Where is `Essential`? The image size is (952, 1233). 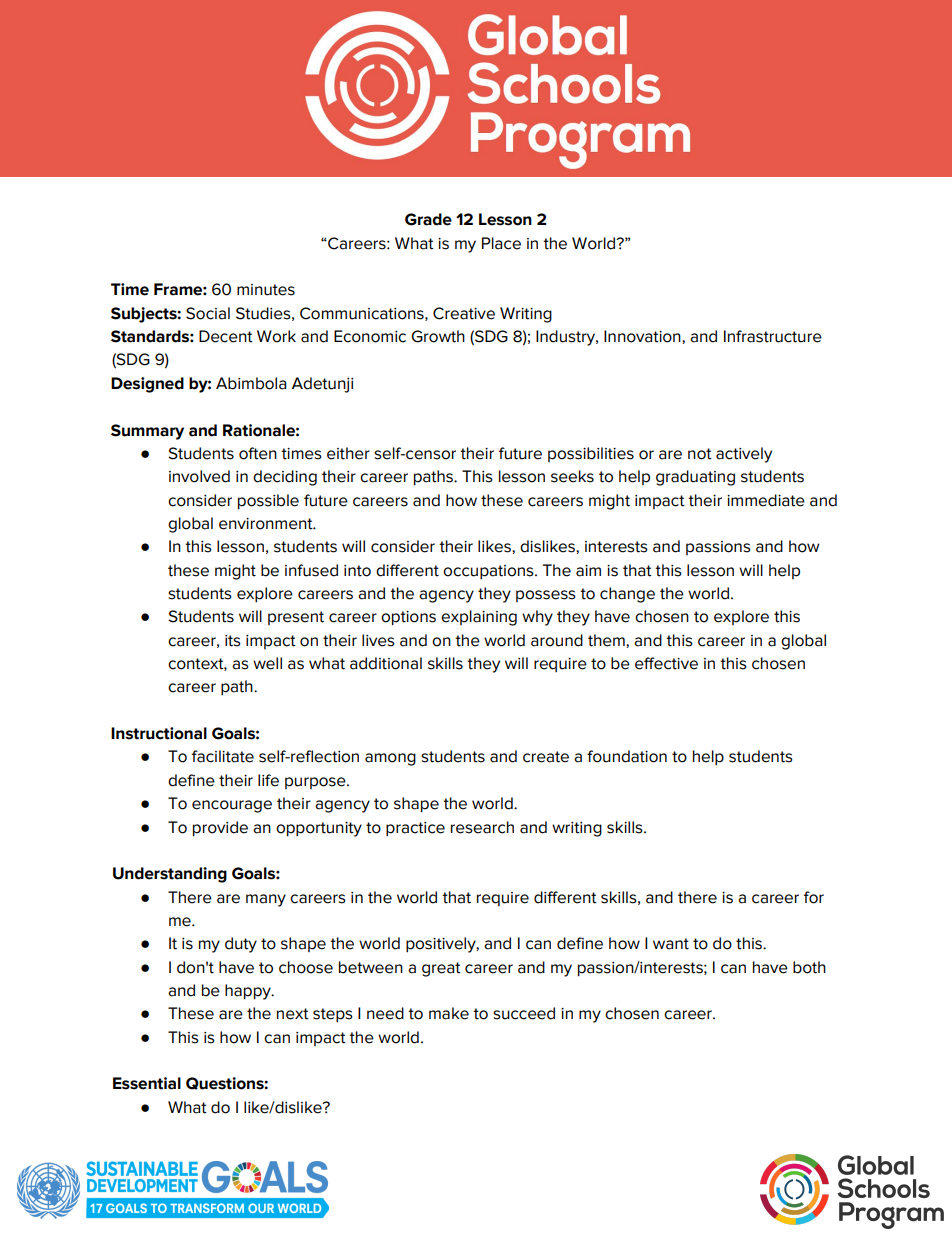 Essential is located at coordinates (147, 1083).
